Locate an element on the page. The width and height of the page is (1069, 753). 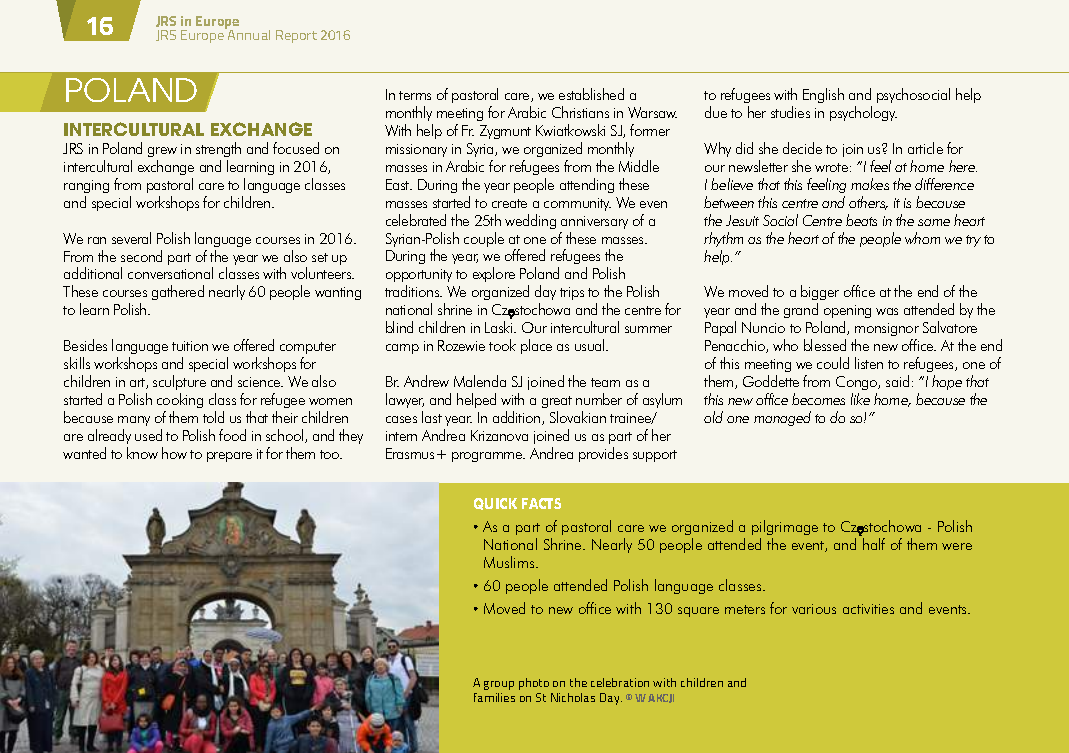
established is located at coordinates (591, 94).
